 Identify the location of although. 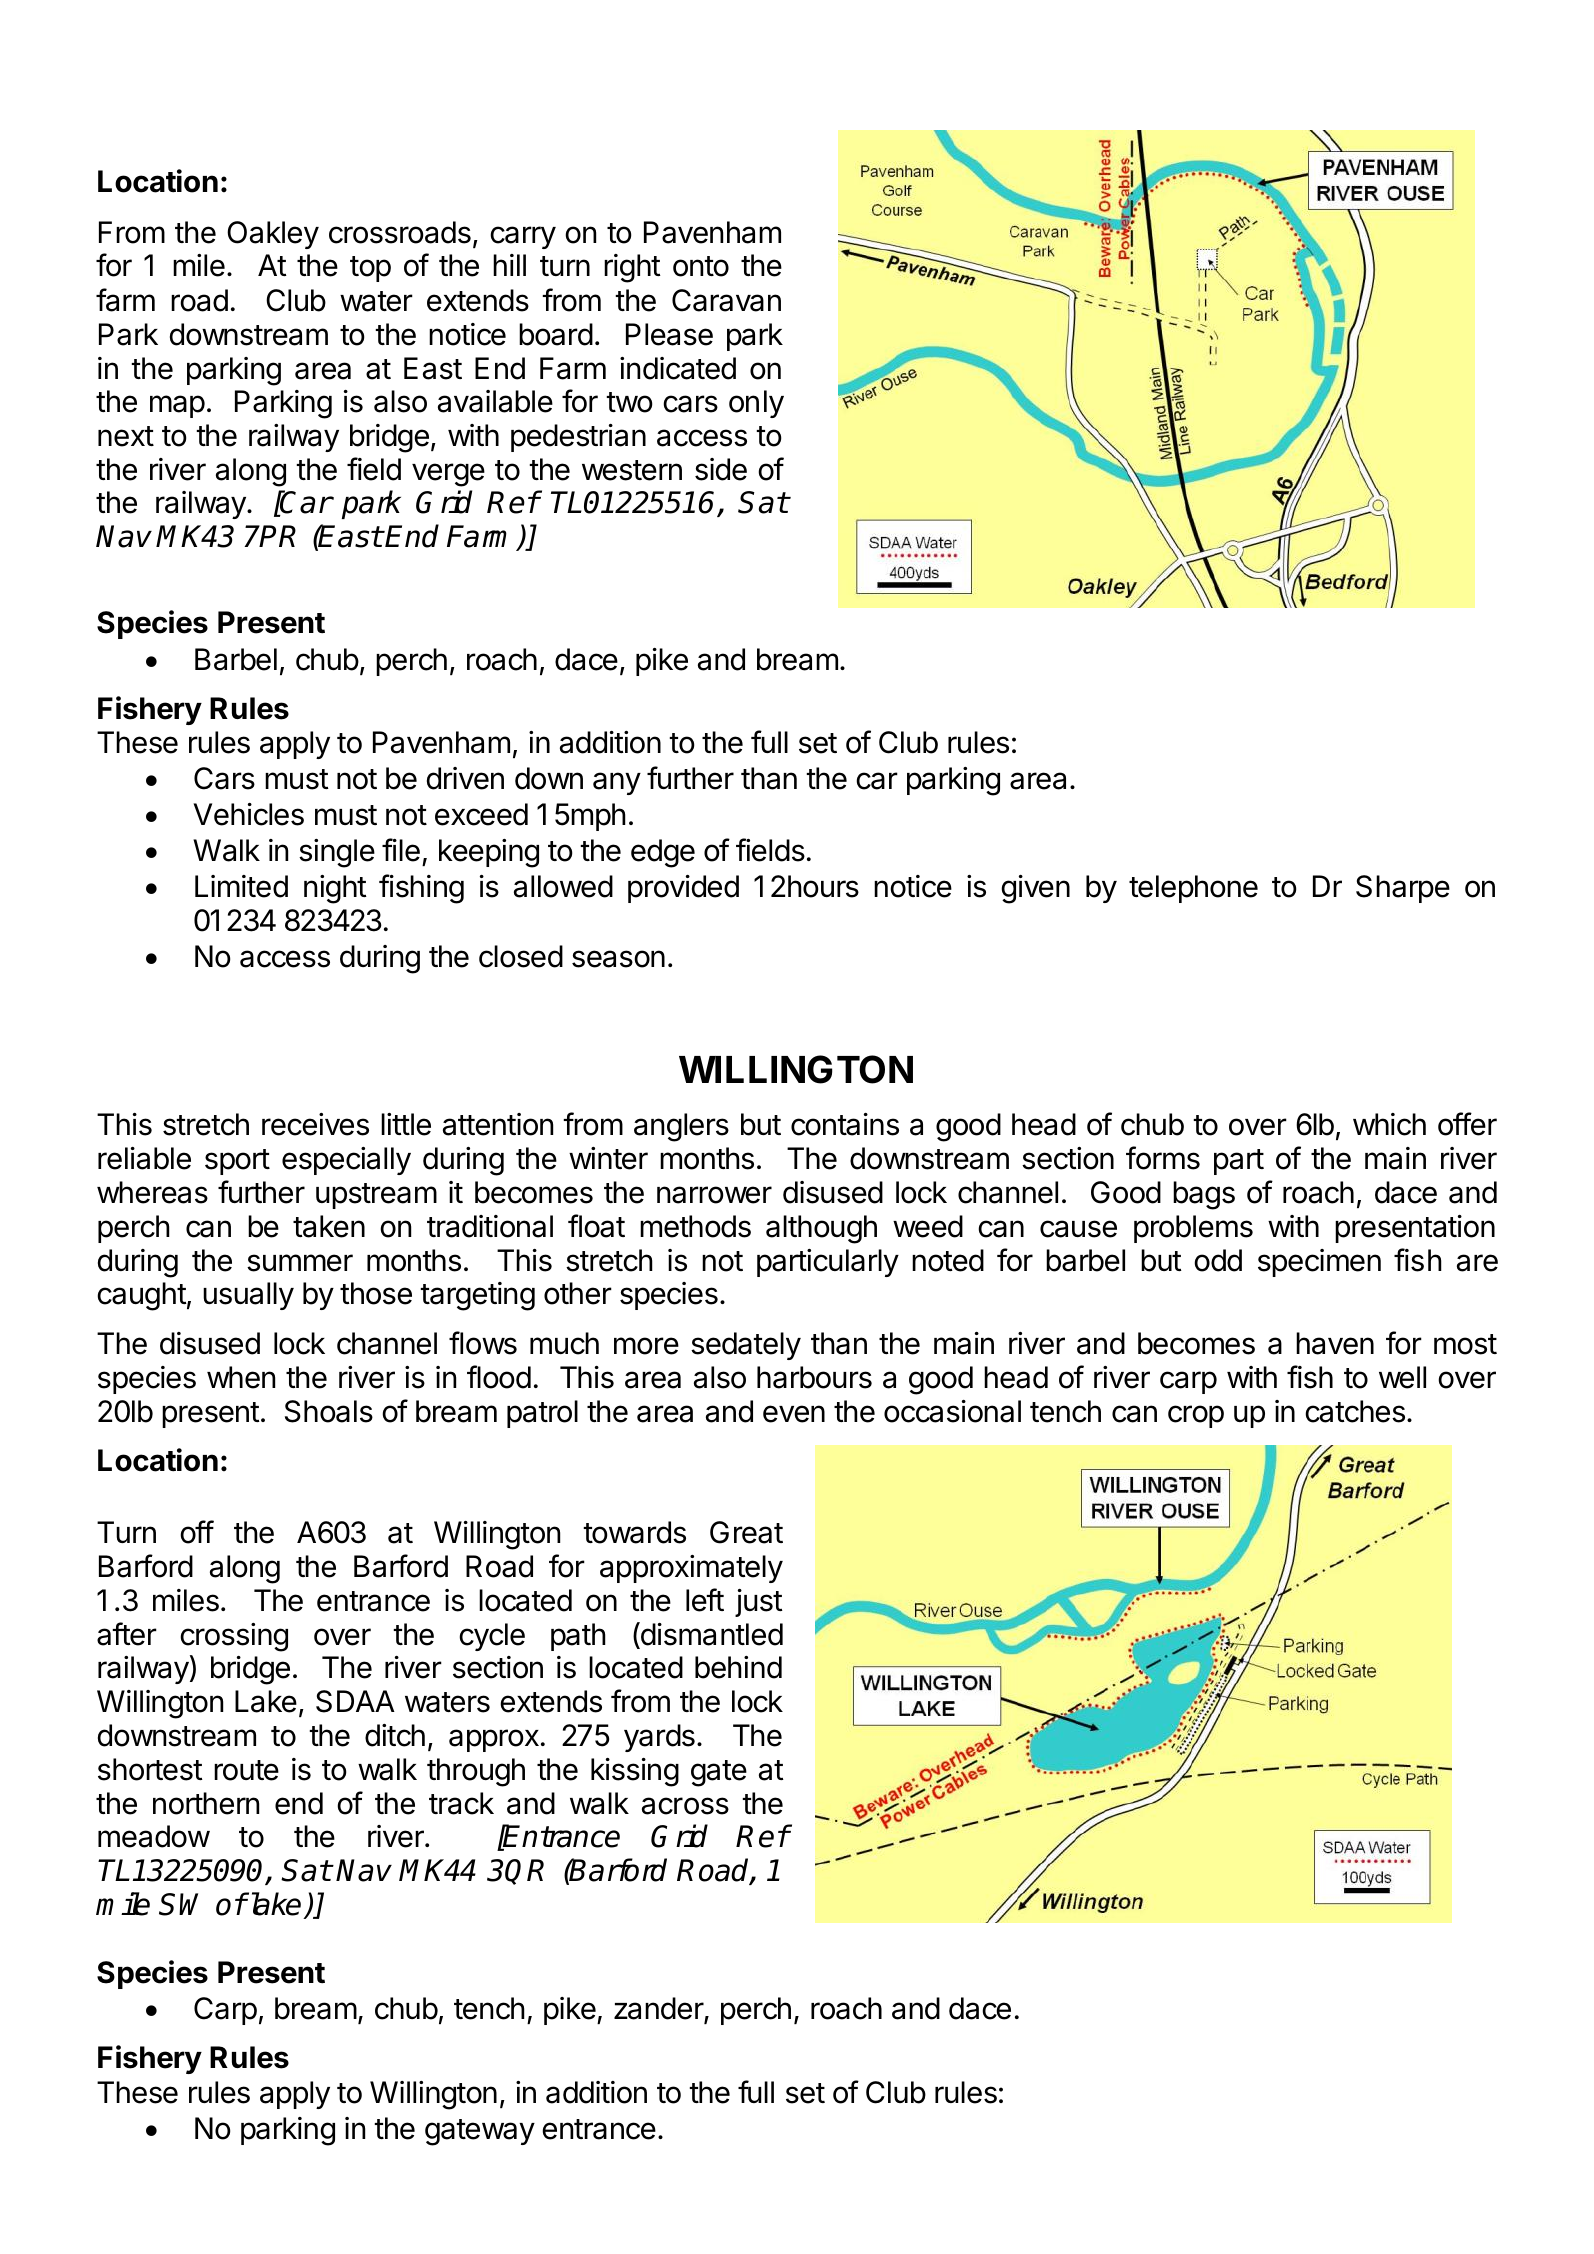
(821, 1229).
